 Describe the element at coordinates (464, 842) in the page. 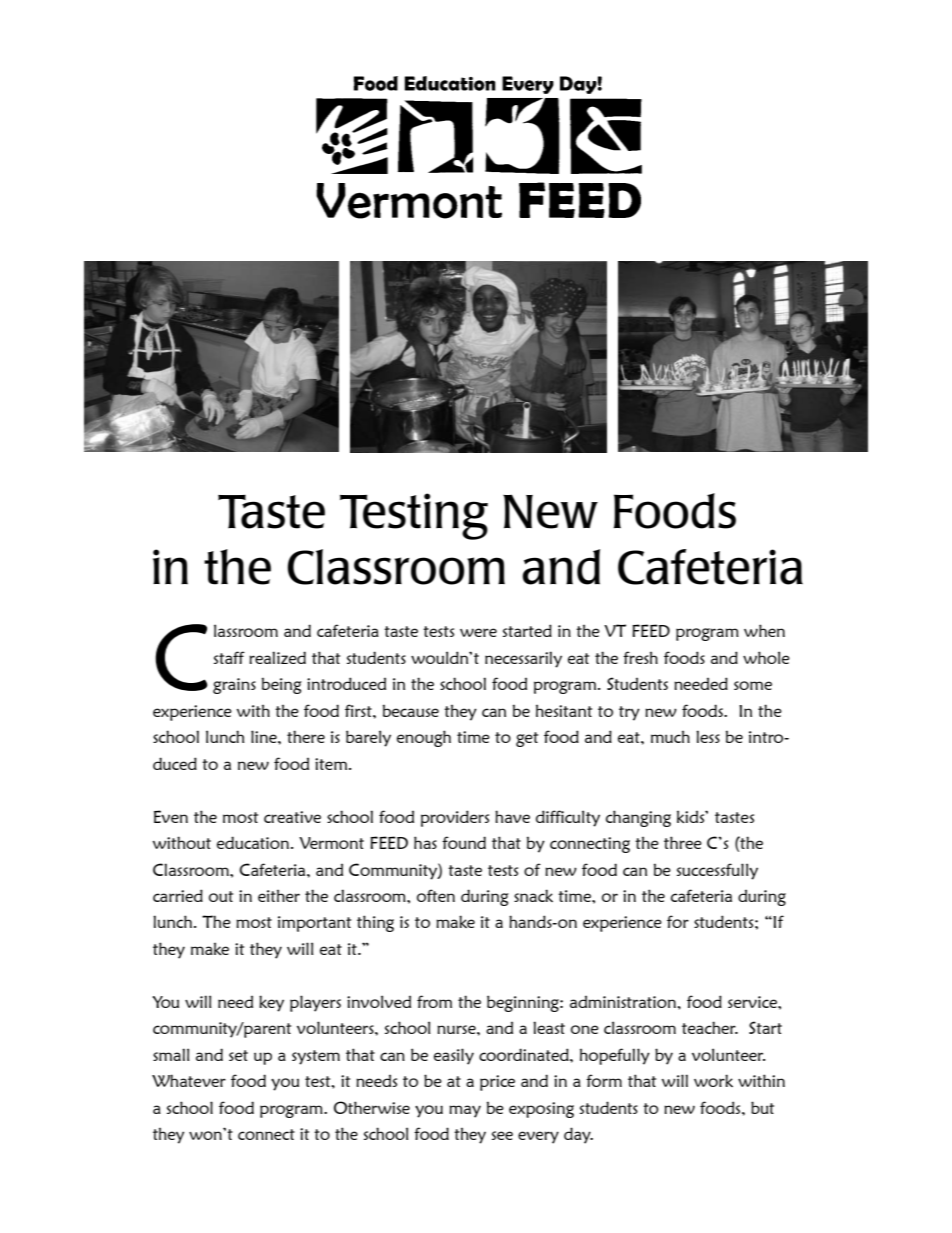

I see `found` at that location.
